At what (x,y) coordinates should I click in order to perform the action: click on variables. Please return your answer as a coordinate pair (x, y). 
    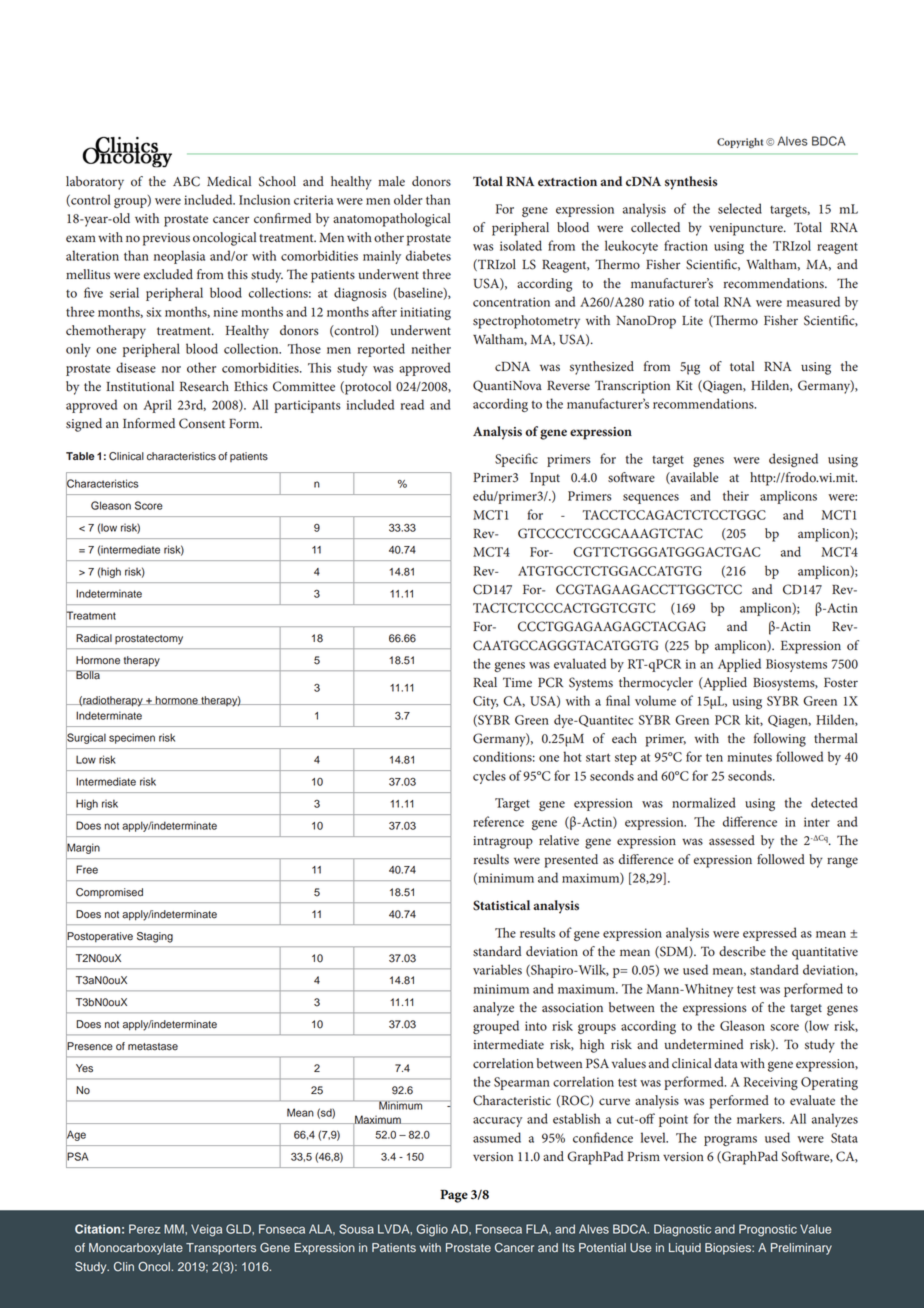
    Looking at the image, I should click on (497, 969).
